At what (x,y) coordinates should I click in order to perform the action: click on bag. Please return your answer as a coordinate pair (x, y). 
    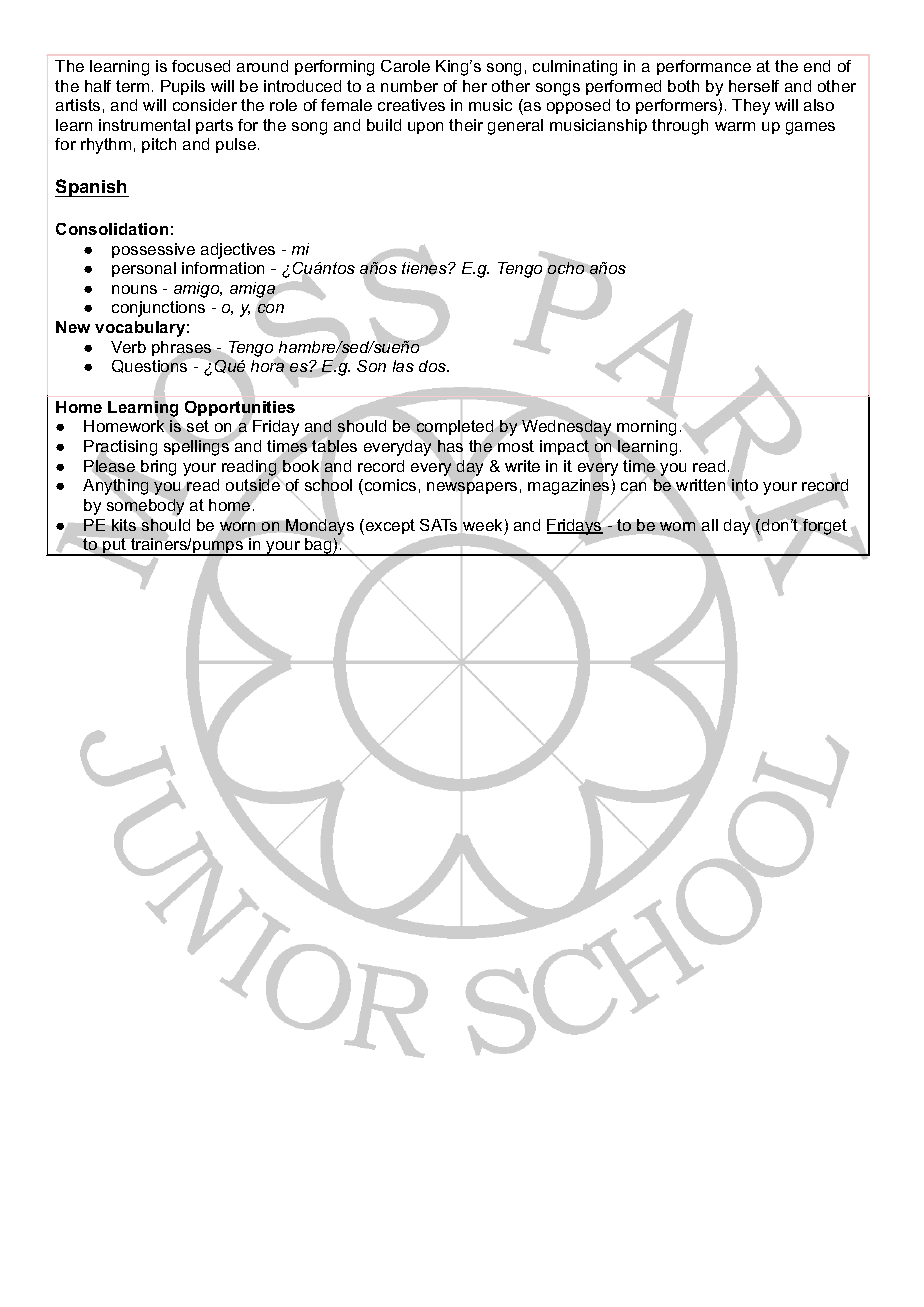
    Looking at the image, I should click on (318, 547).
